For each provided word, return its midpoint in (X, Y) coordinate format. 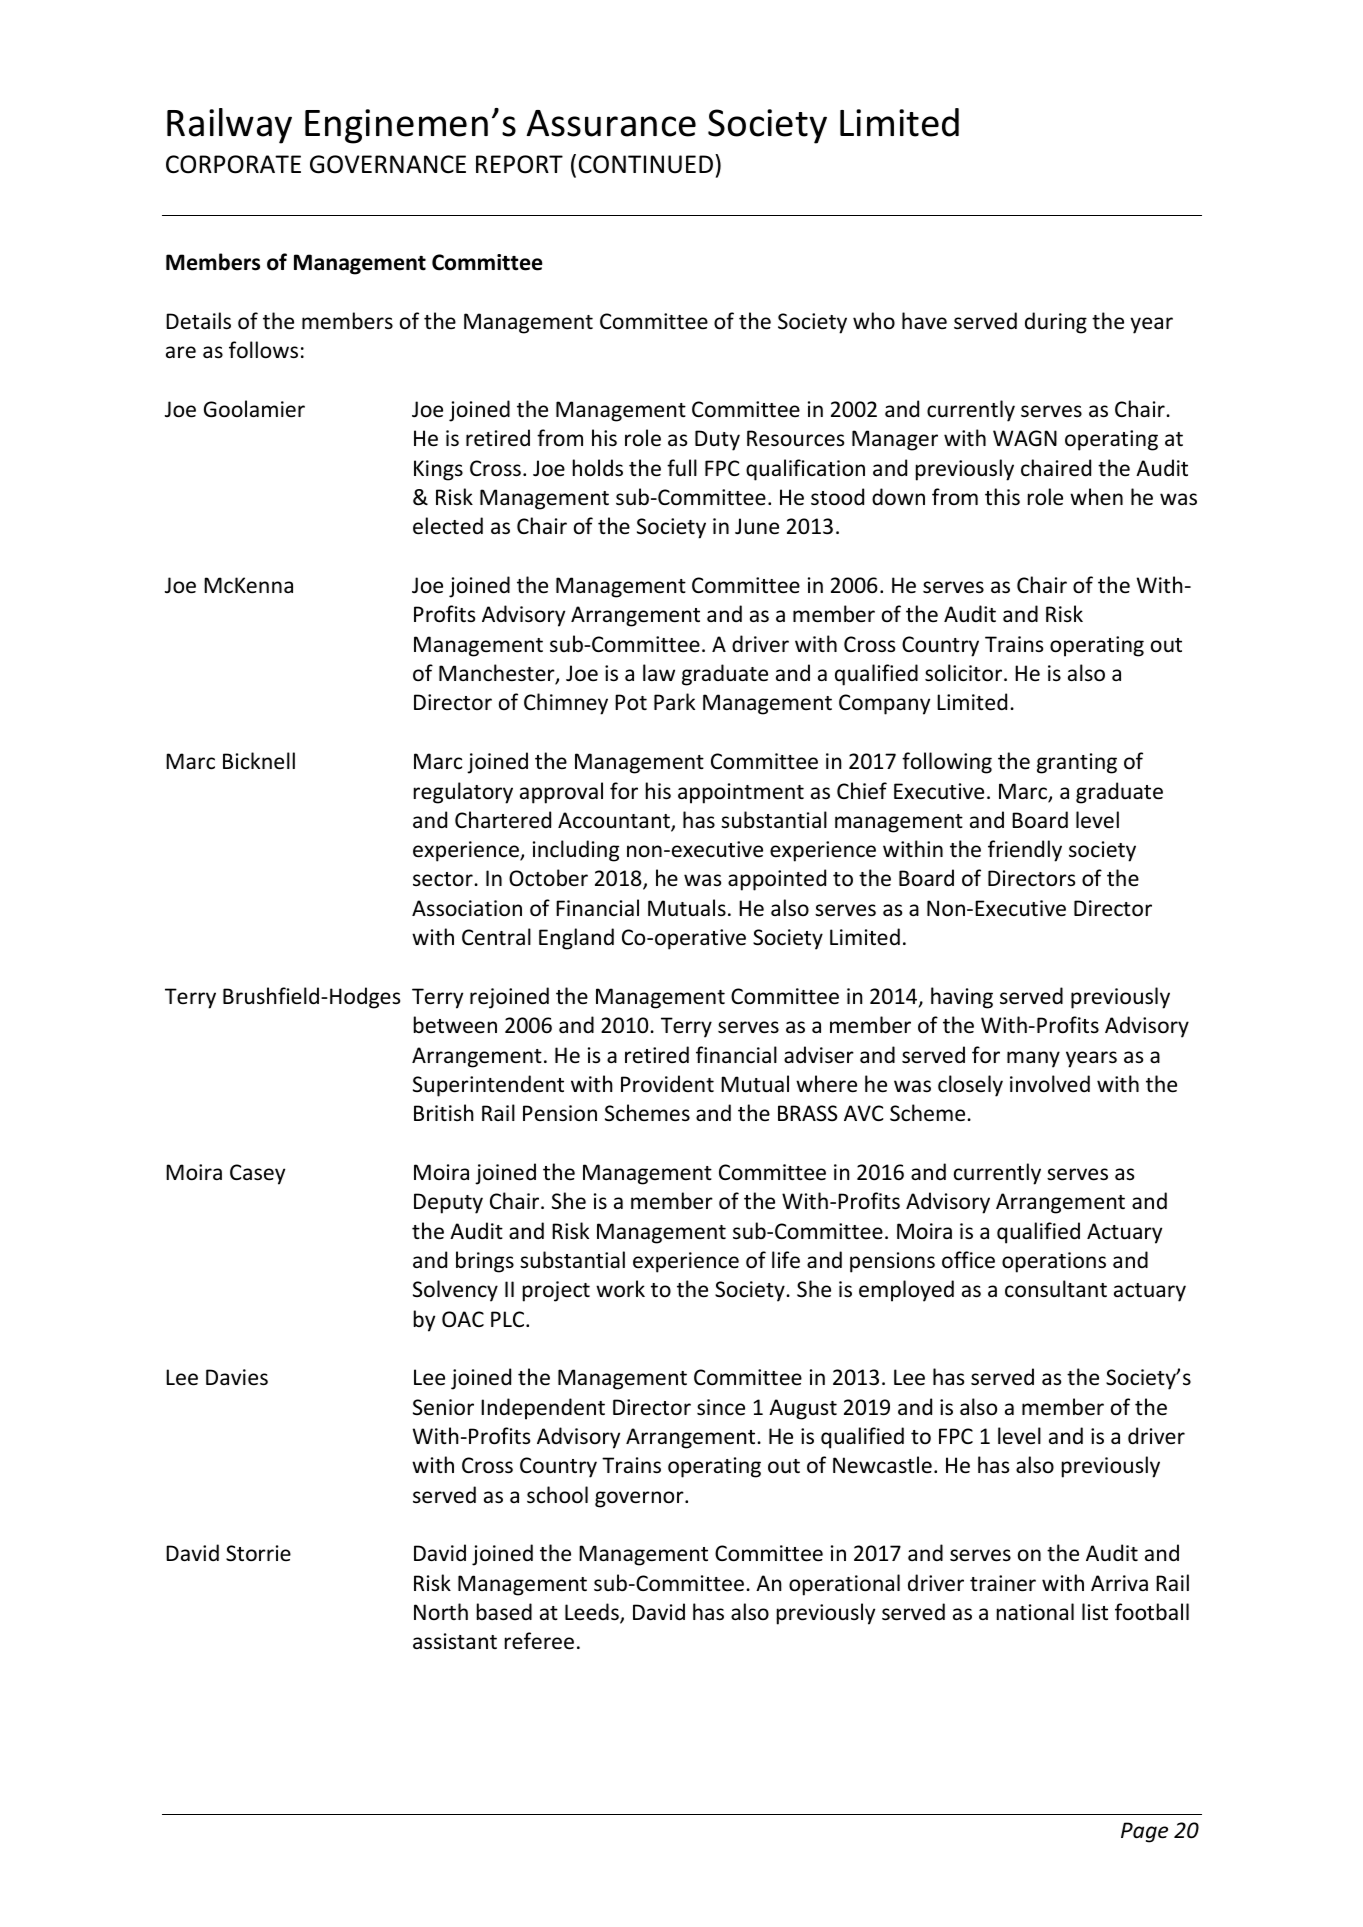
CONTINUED (646, 164)
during (1056, 323)
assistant (455, 1641)
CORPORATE (233, 164)
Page (1144, 1832)
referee (539, 1641)
